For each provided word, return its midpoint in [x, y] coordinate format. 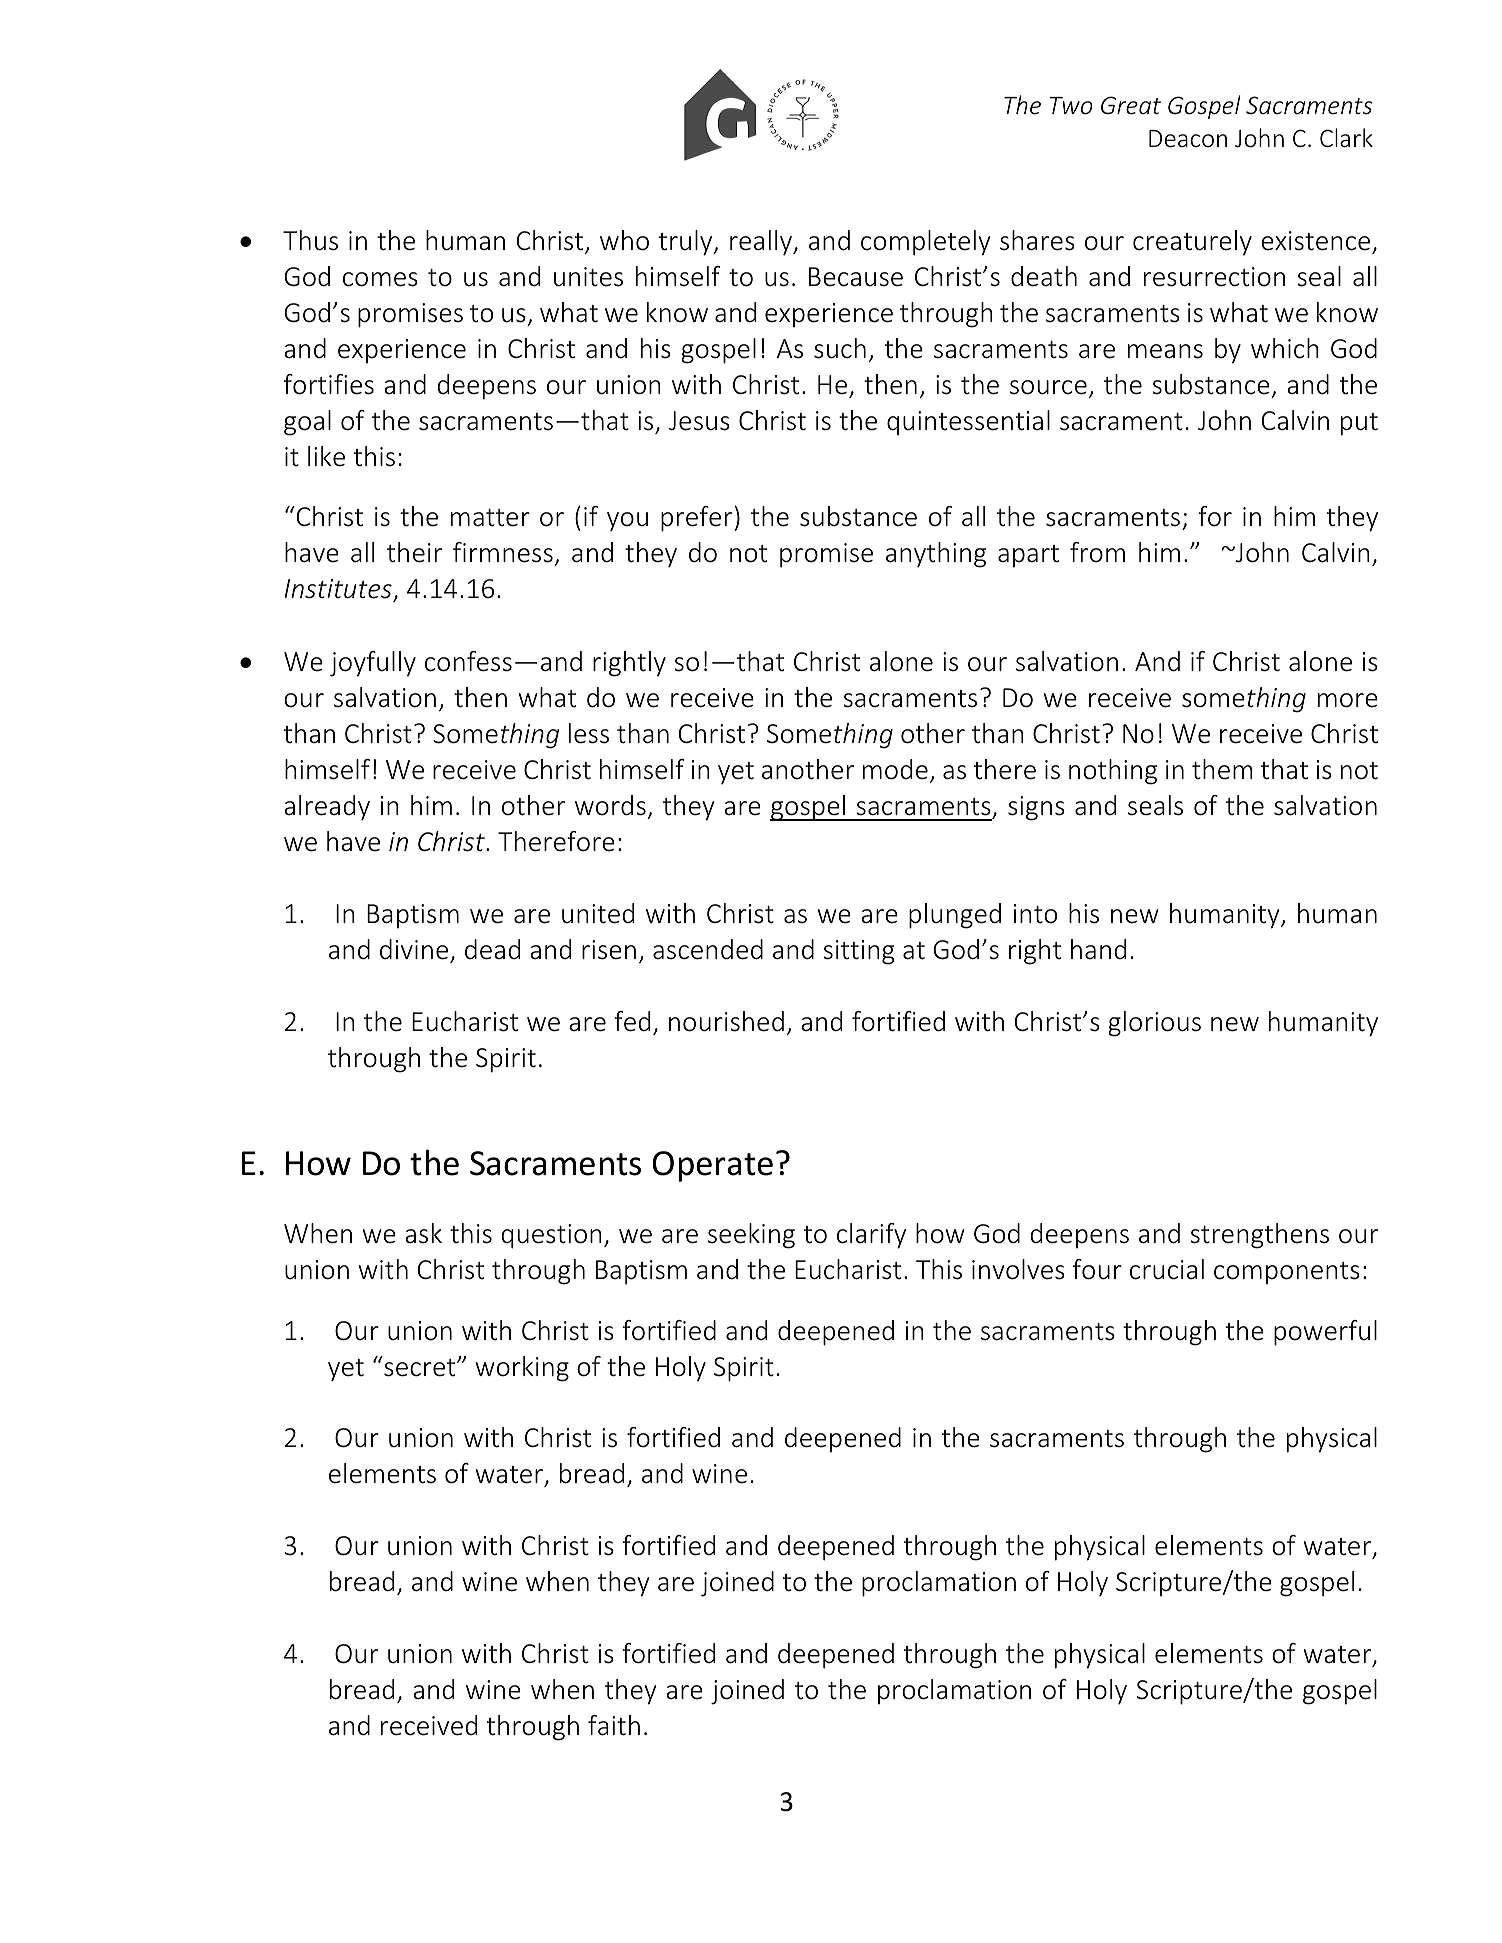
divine [414, 949]
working [522, 1369]
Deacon [1188, 139]
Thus [310, 240]
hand [1098, 949]
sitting [859, 952]
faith [614, 1725]
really [762, 243]
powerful [1325, 1333]
